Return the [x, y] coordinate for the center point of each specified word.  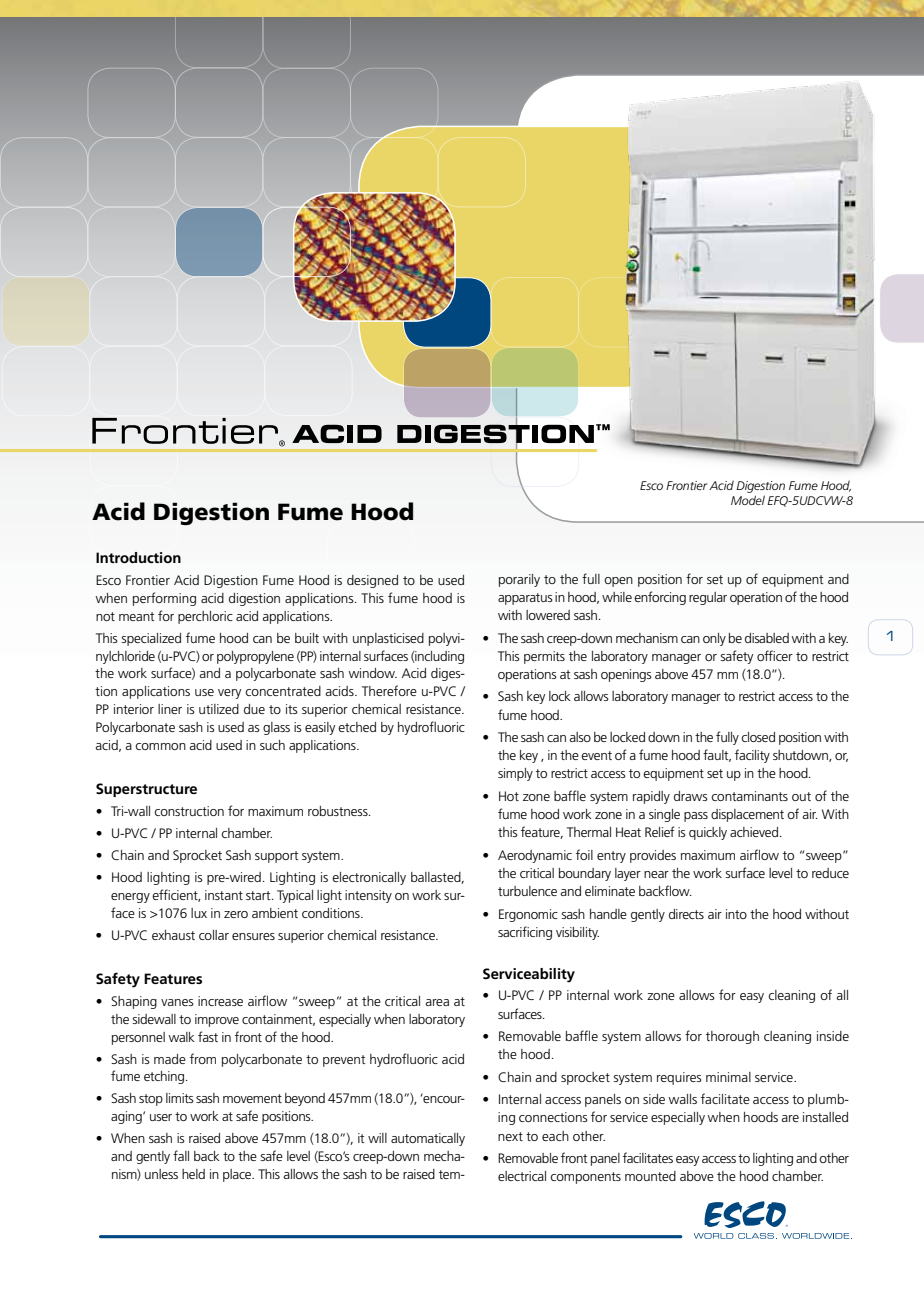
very [229, 694]
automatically [428, 1139]
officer [775, 655]
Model [748, 500]
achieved [754, 832]
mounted [650, 1176]
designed [372, 581]
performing [164, 599]
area [437, 1002]
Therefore [389, 690]
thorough [732, 1037]
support [277, 857]
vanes [177, 1002]
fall [181, 1155]
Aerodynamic [535, 856]
